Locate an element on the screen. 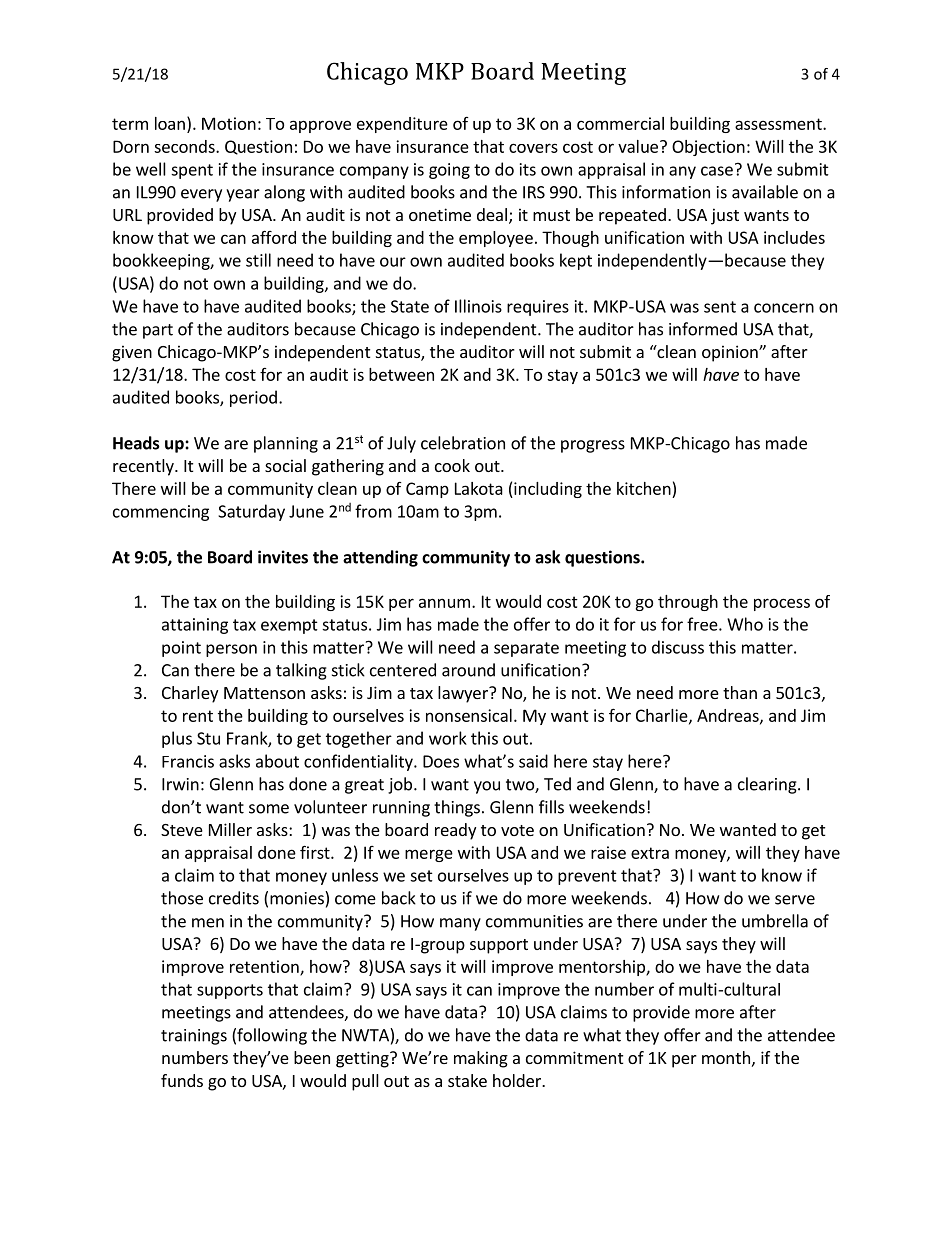  seconds is located at coordinates (185, 146).
